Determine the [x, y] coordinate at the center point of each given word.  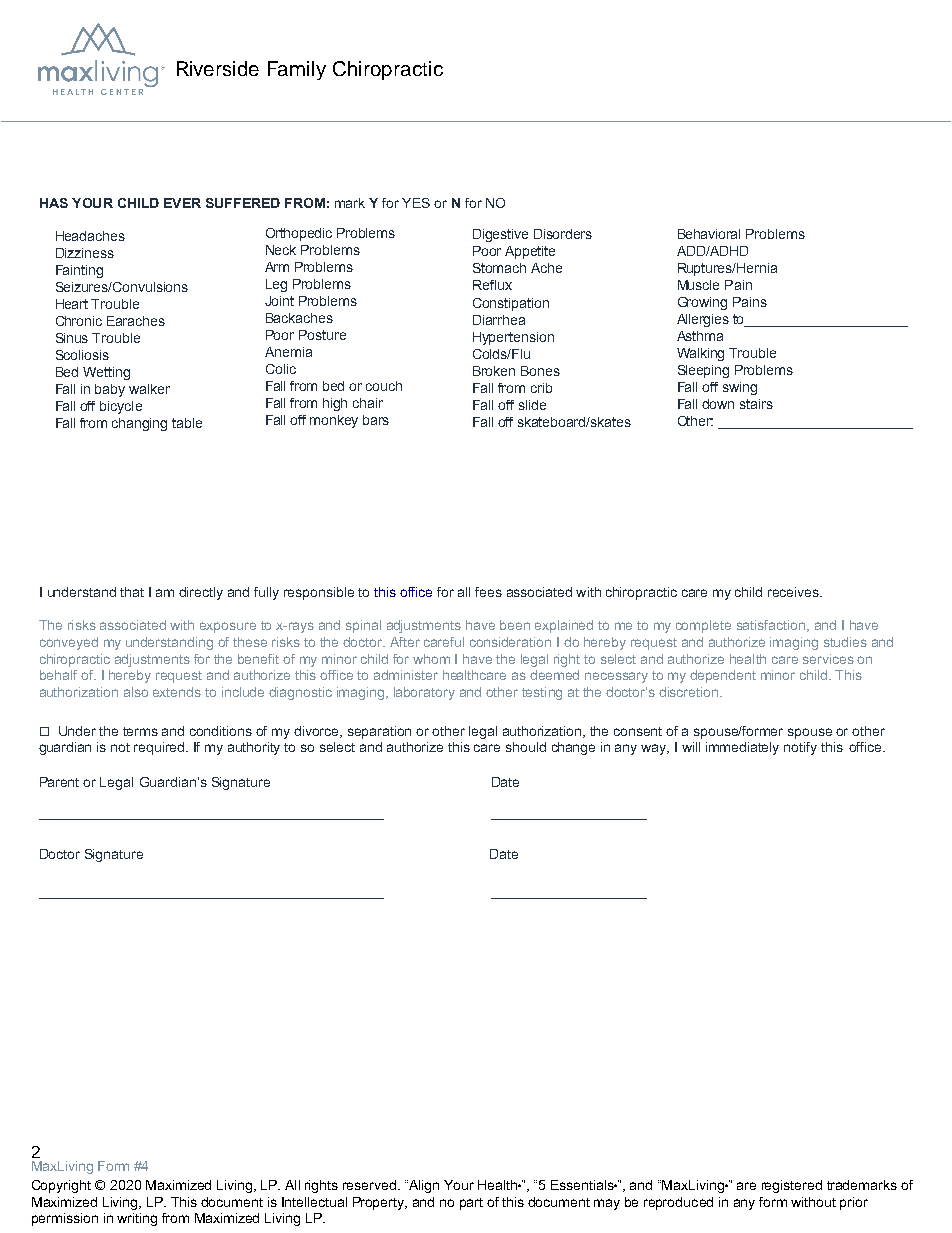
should [526, 747]
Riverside [218, 68]
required [160, 748]
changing [139, 424]
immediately [742, 748]
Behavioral [709, 234]
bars [376, 420]
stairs [756, 404]
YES [416, 203]
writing [137, 1219]
